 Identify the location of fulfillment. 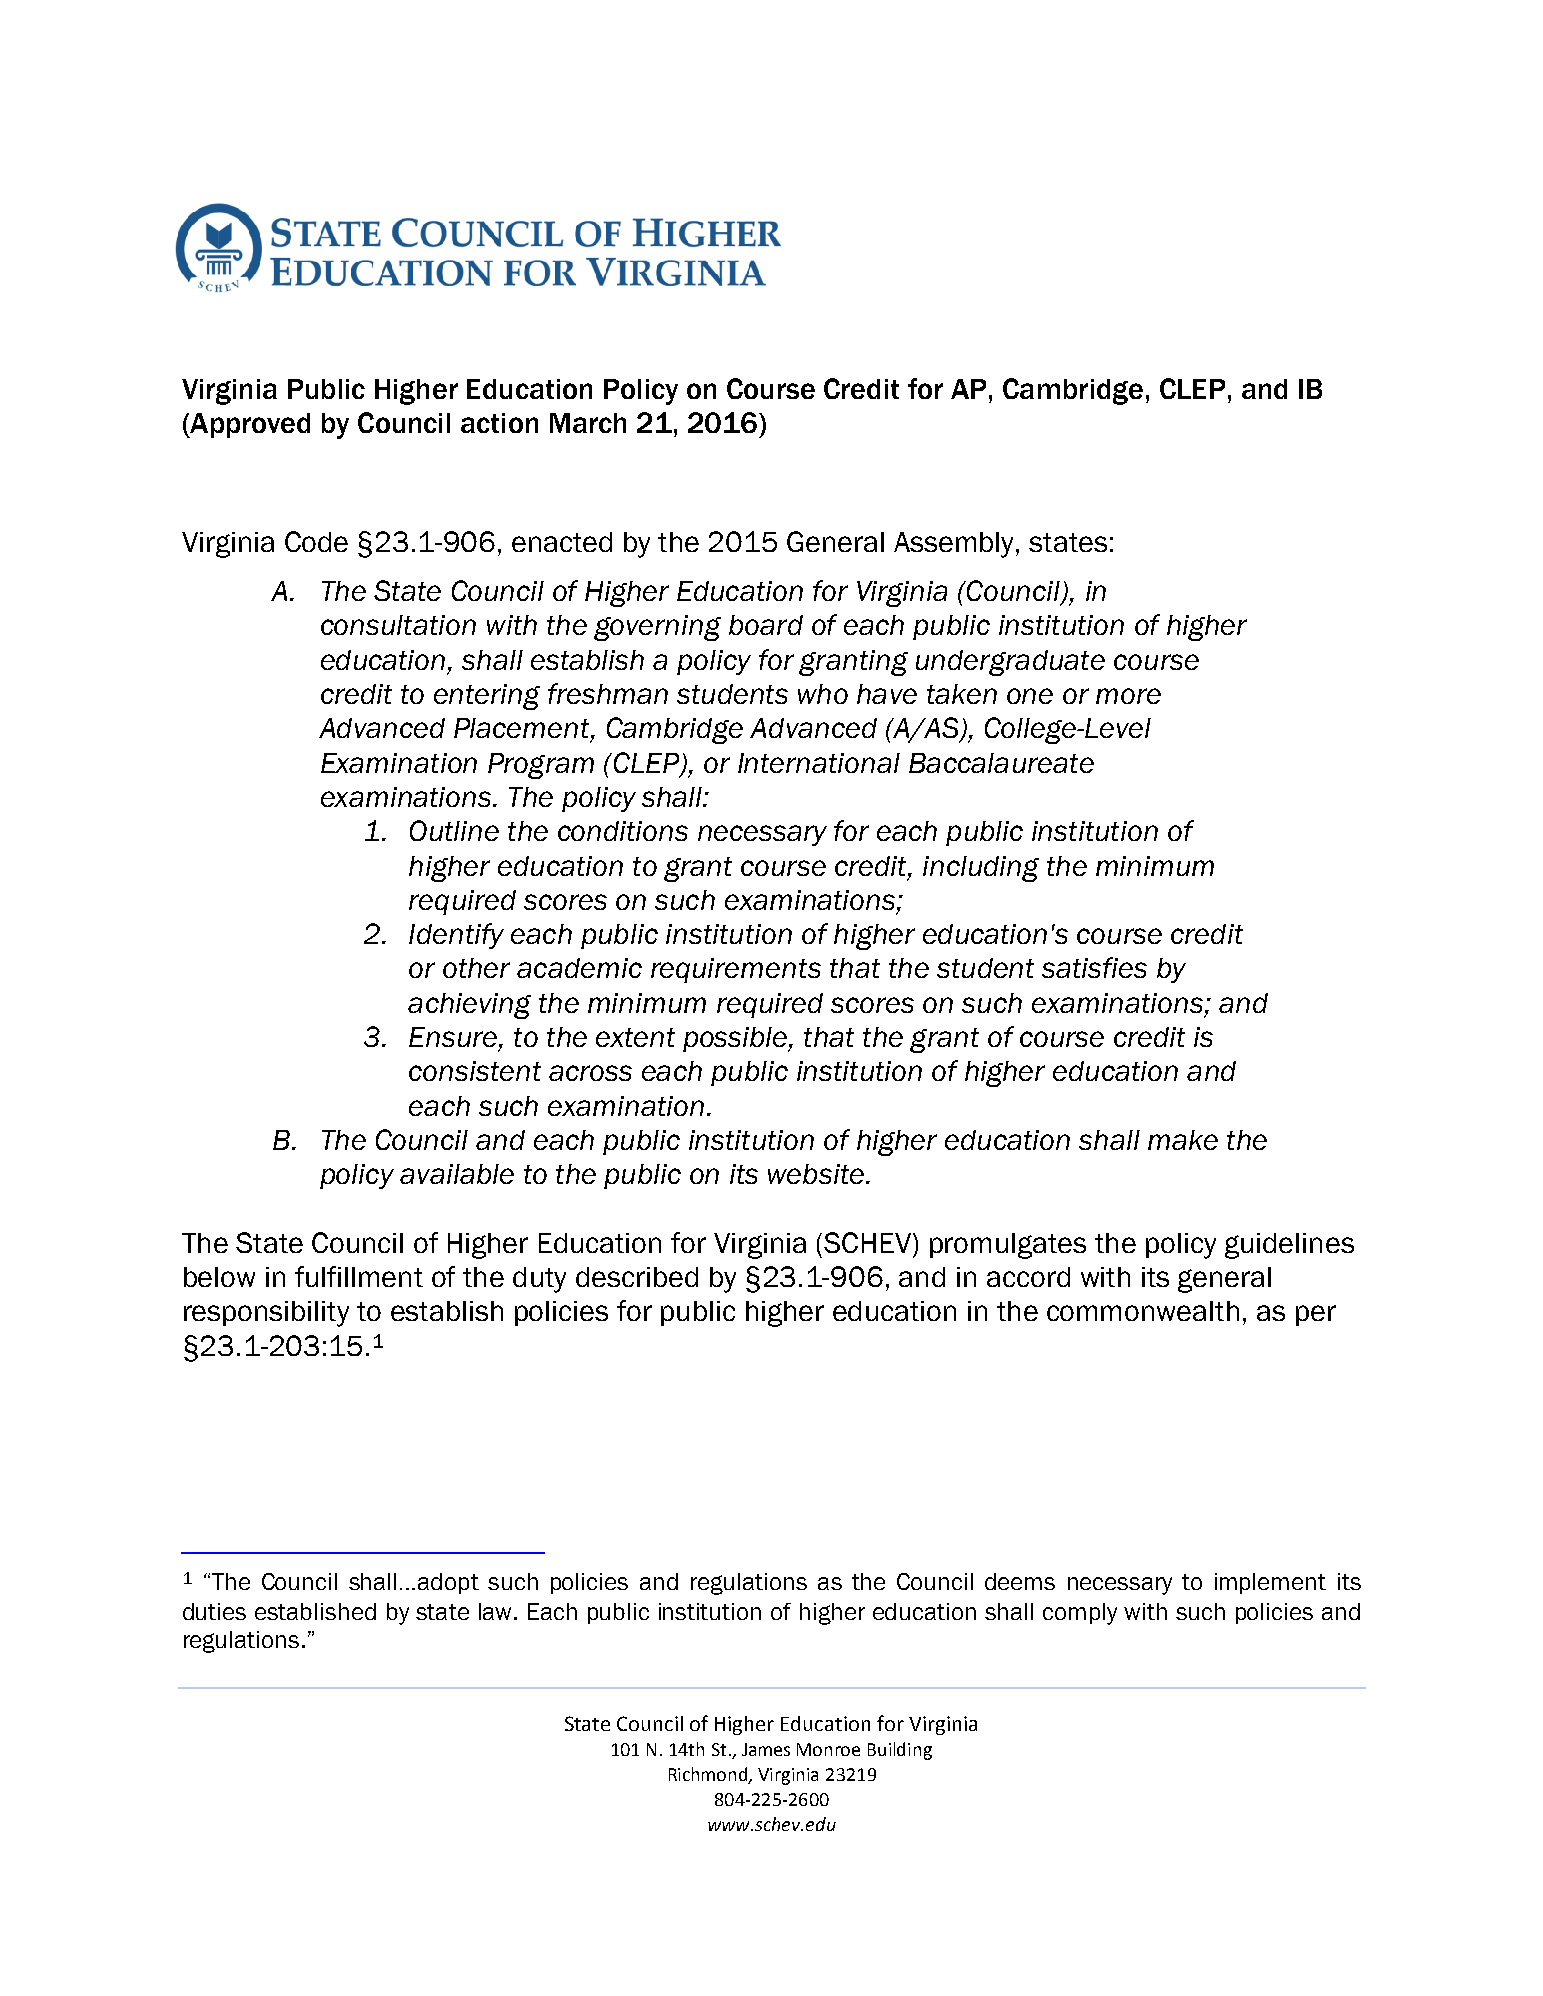
(359, 1276).
